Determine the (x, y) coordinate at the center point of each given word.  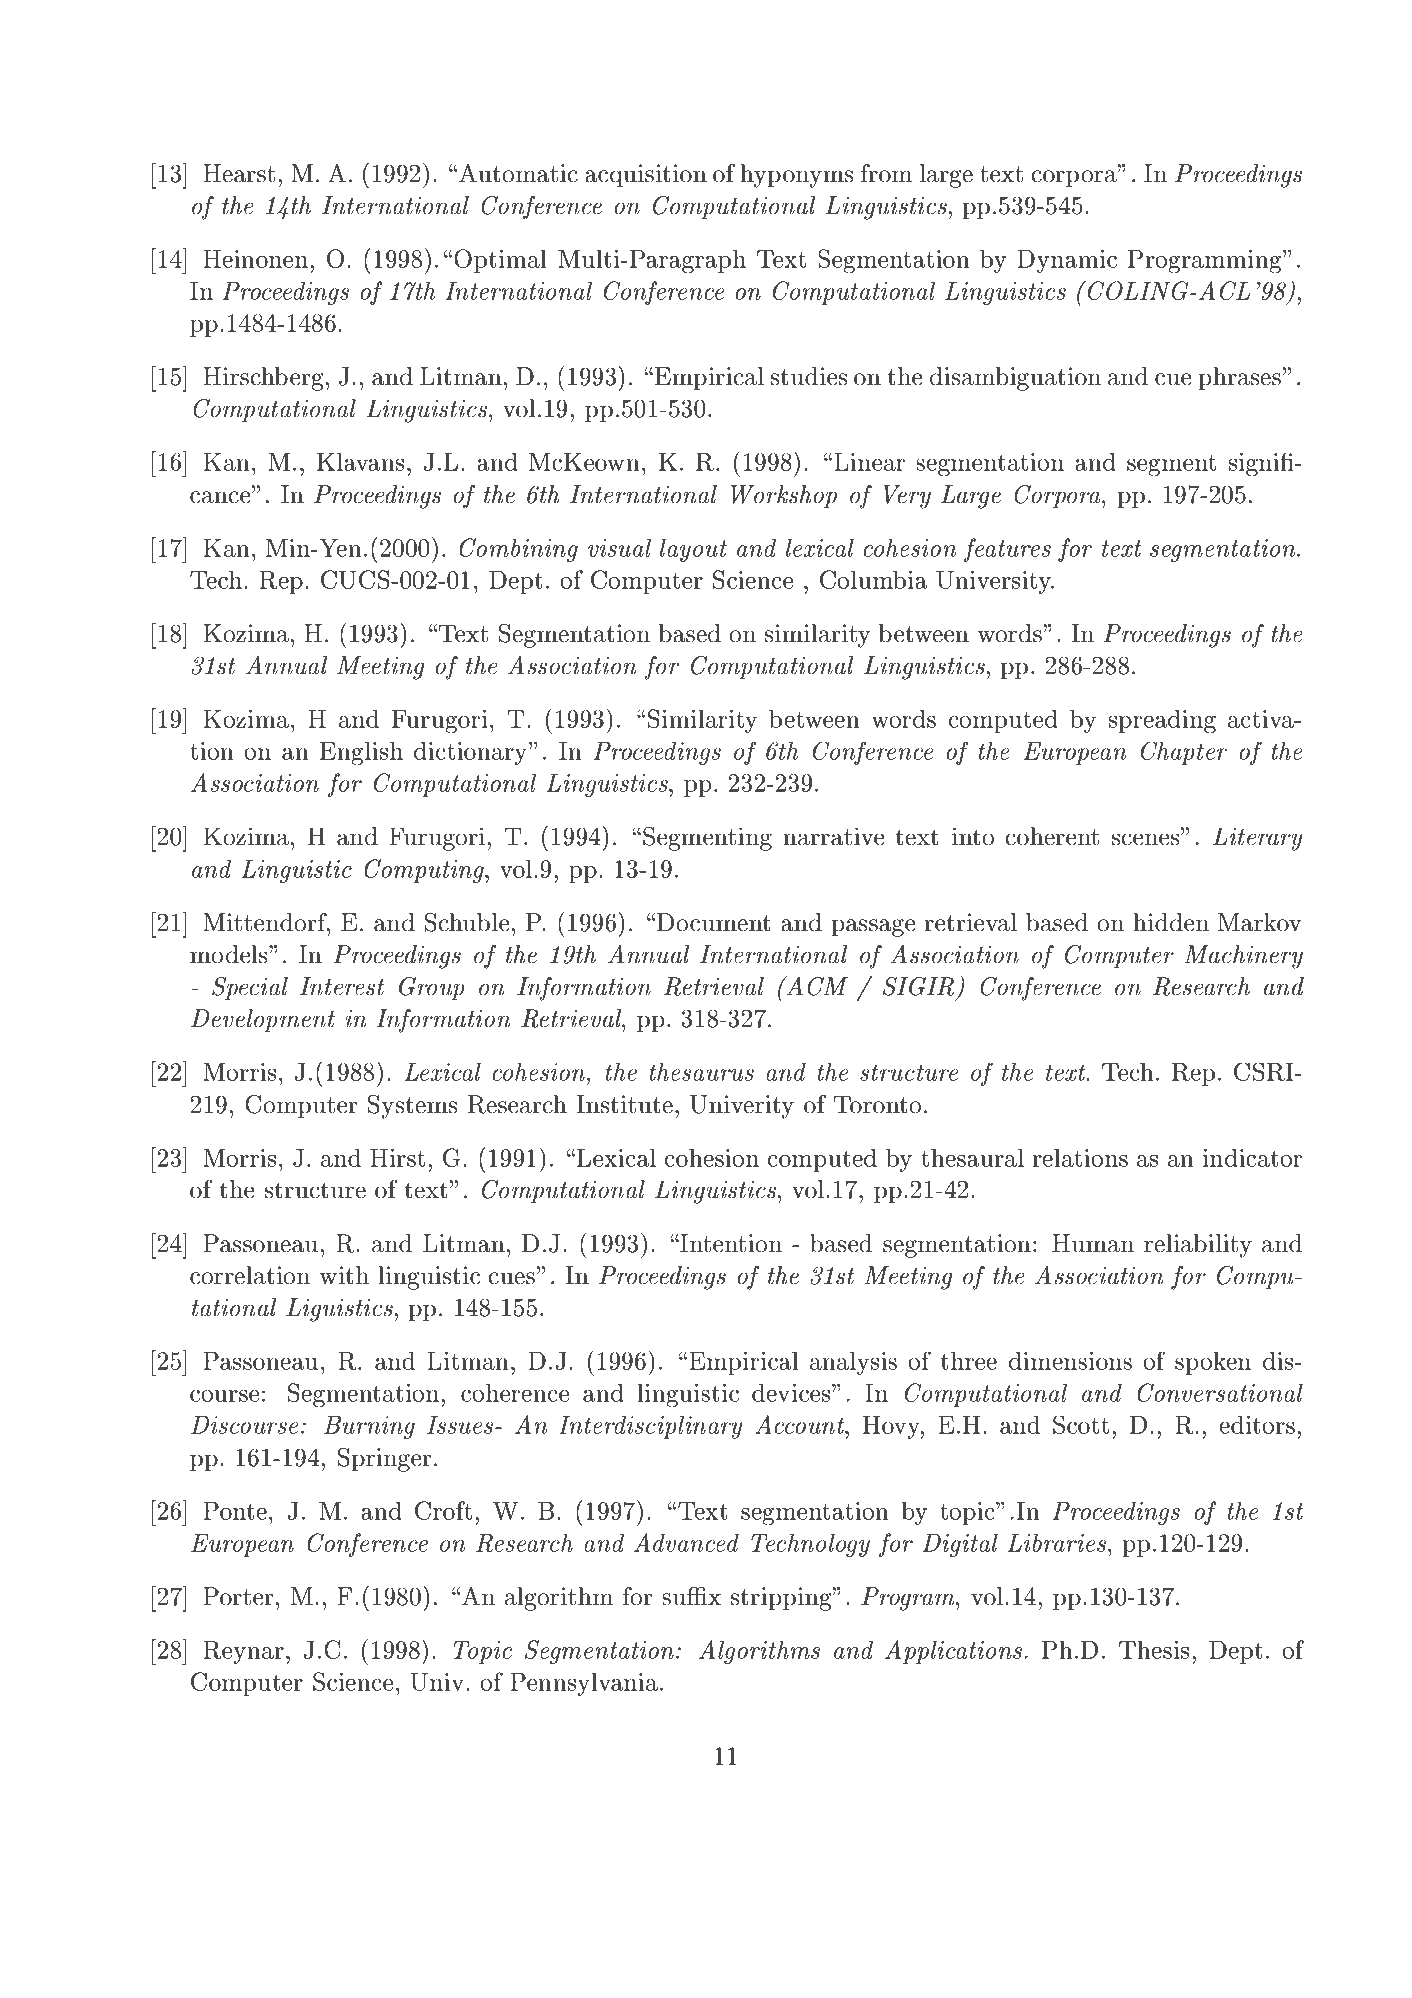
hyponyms (796, 176)
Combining (519, 550)
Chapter (1184, 753)
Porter (238, 1596)
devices (792, 1393)
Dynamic (1067, 261)
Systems (412, 1107)
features (1007, 550)
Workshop (784, 496)
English (361, 754)
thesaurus (701, 1072)
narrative (833, 836)
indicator (1252, 1157)
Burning (369, 1427)
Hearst (239, 173)
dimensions (1070, 1361)
